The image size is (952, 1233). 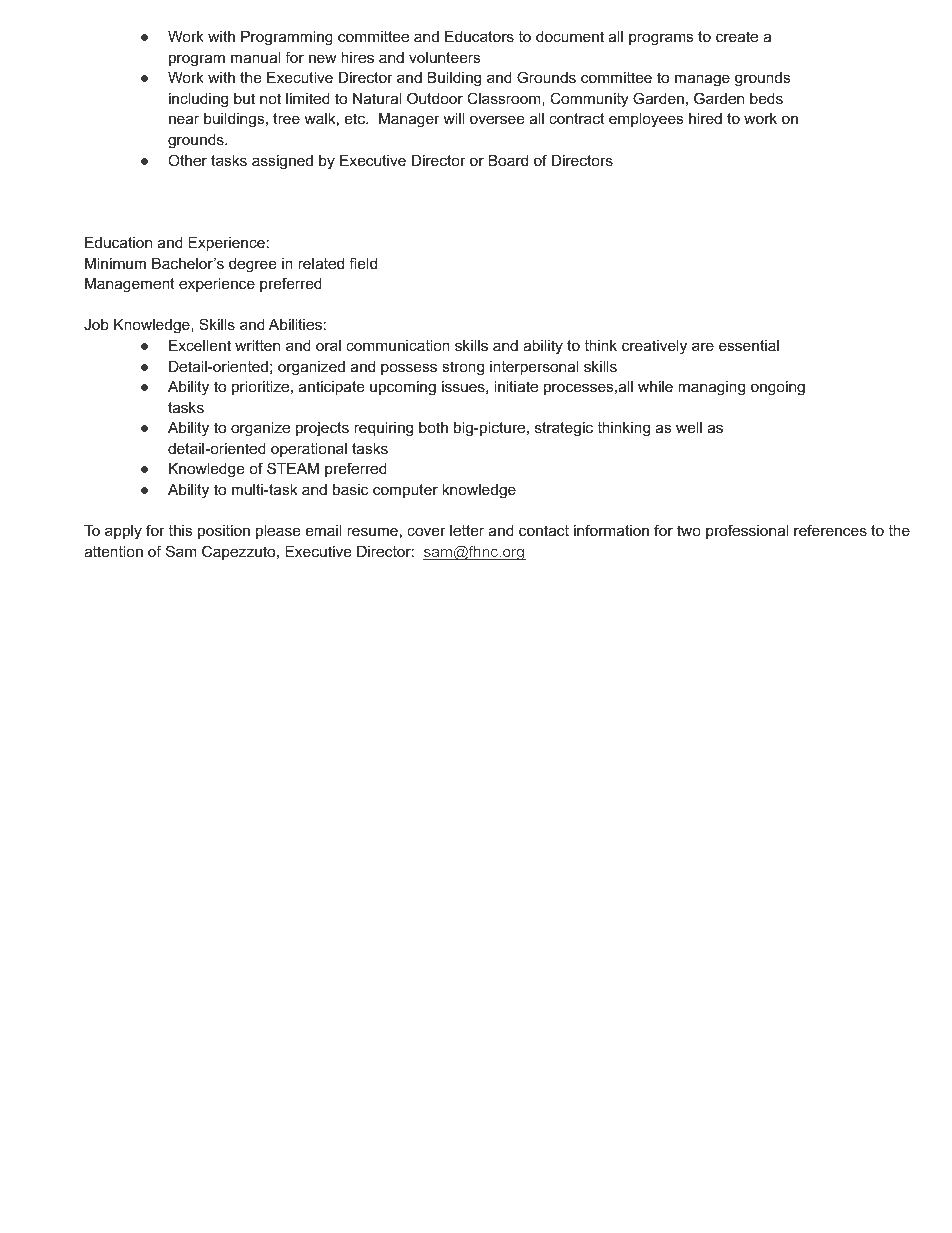 What do you see at coordinates (508, 160) in the page?
I see `Board` at bounding box center [508, 160].
